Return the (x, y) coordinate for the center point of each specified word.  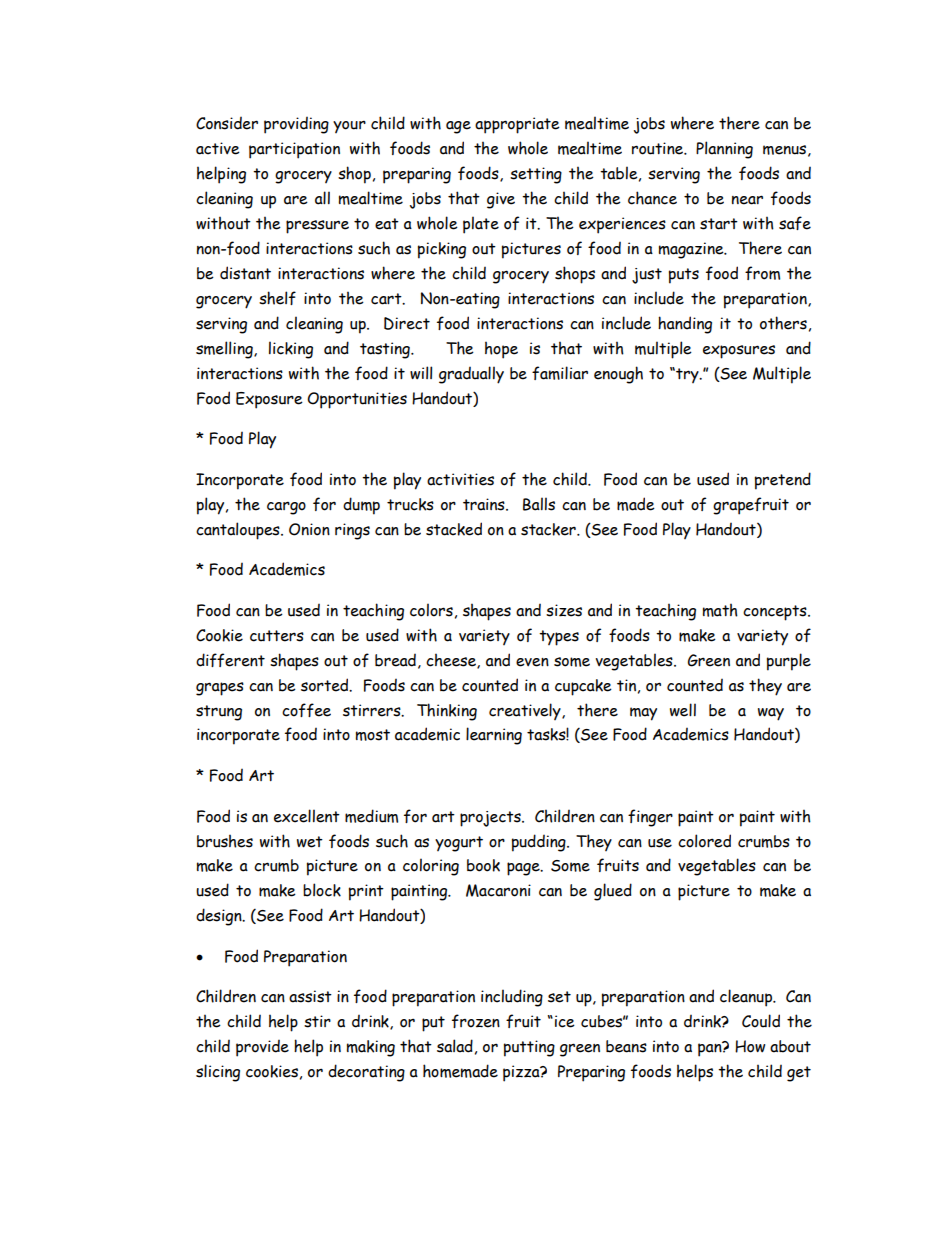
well (683, 710)
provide (262, 1048)
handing (685, 325)
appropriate (517, 125)
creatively (526, 711)
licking (291, 350)
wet (310, 842)
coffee (306, 710)
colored (704, 841)
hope (501, 350)
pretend (783, 481)
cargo (286, 508)
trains (485, 504)
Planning (724, 150)
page (524, 869)
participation (294, 150)
